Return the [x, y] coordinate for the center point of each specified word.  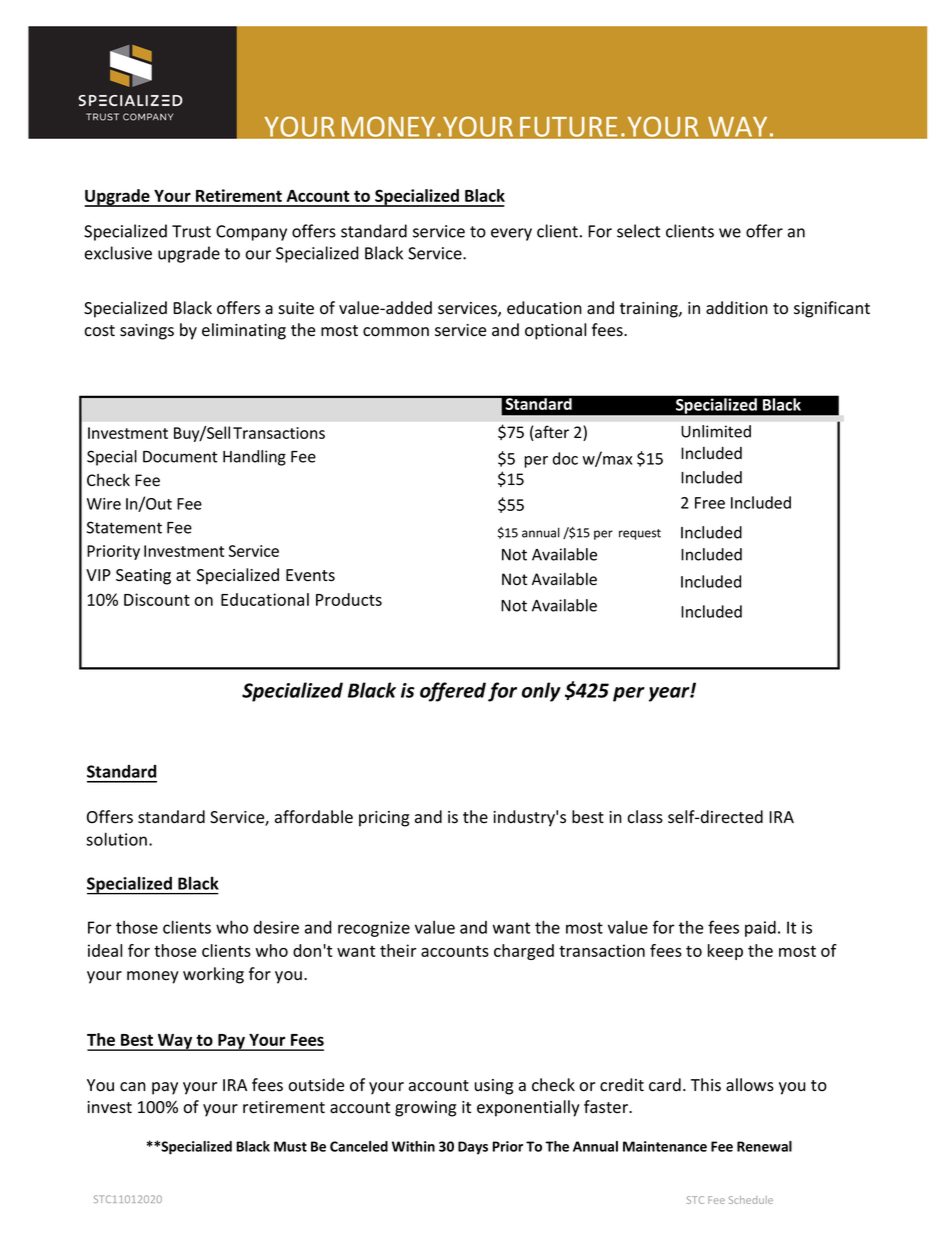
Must [290, 1146]
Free [710, 503]
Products [349, 599]
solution [116, 839]
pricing [384, 819]
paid [760, 929]
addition [737, 308]
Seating [143, 577]
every [511, 234]
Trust [191, 231]
